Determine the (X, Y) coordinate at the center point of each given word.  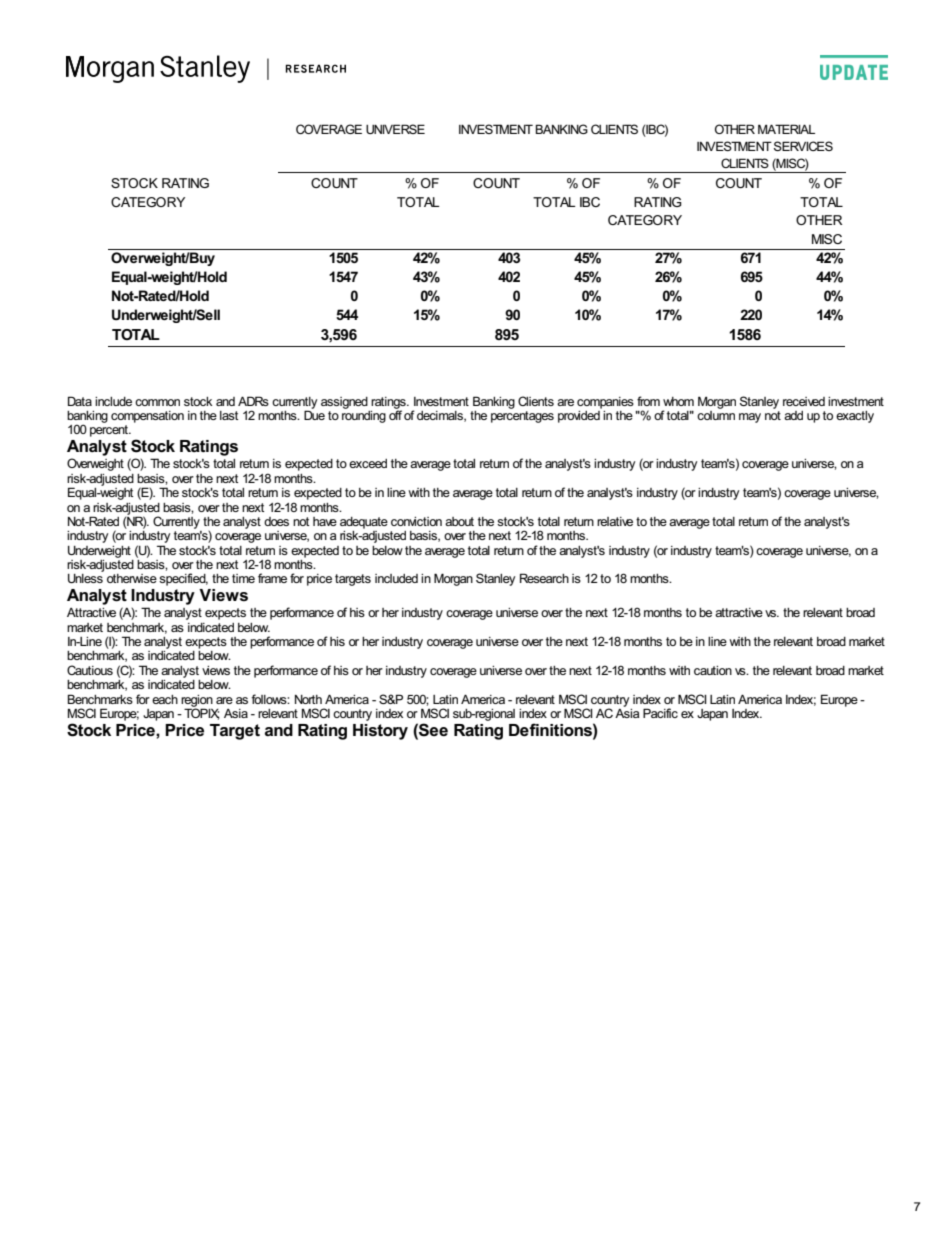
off (395, 414)
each (165, 699)
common (157, 402)
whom (678, 401)
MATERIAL (786, 129)
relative (615, 521)
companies (605, 403)
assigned (344, 403)
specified (183, 579)
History (380, 732)
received (804, 401)
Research (544, 578)
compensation (147, 417)
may (750, 418)
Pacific (660, 713)
